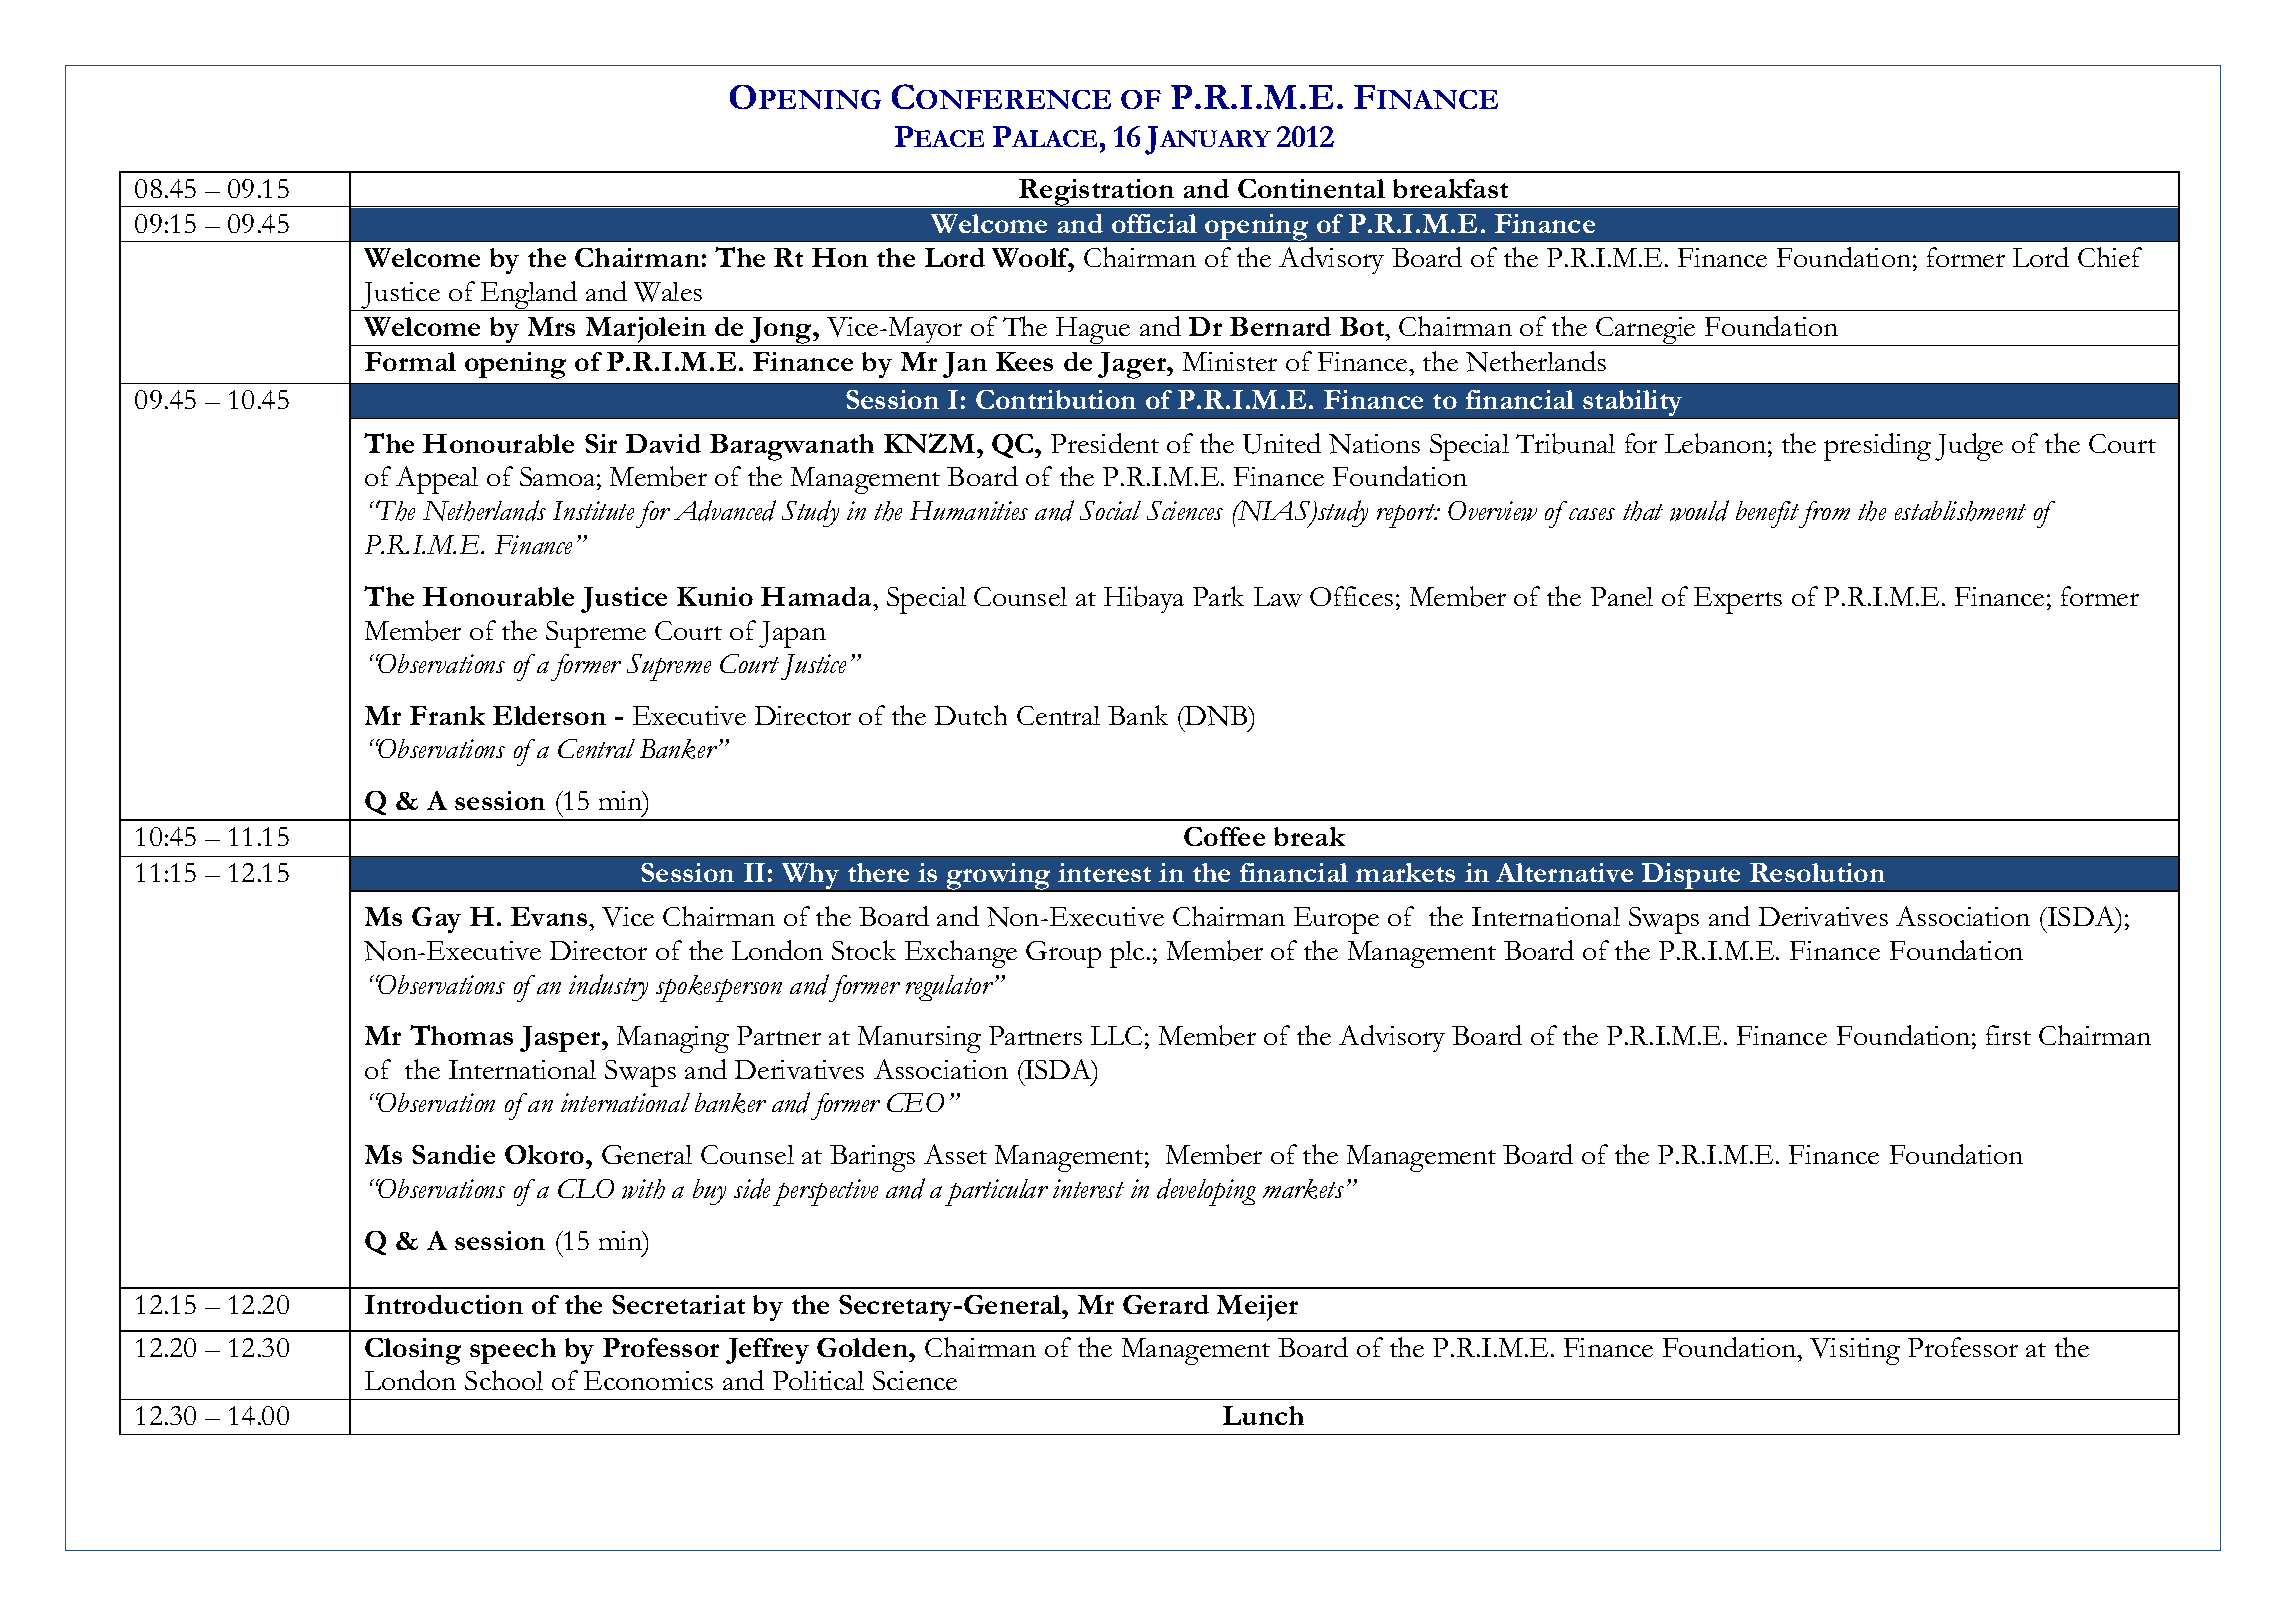  I want to click on report, so click(1407, 516).
